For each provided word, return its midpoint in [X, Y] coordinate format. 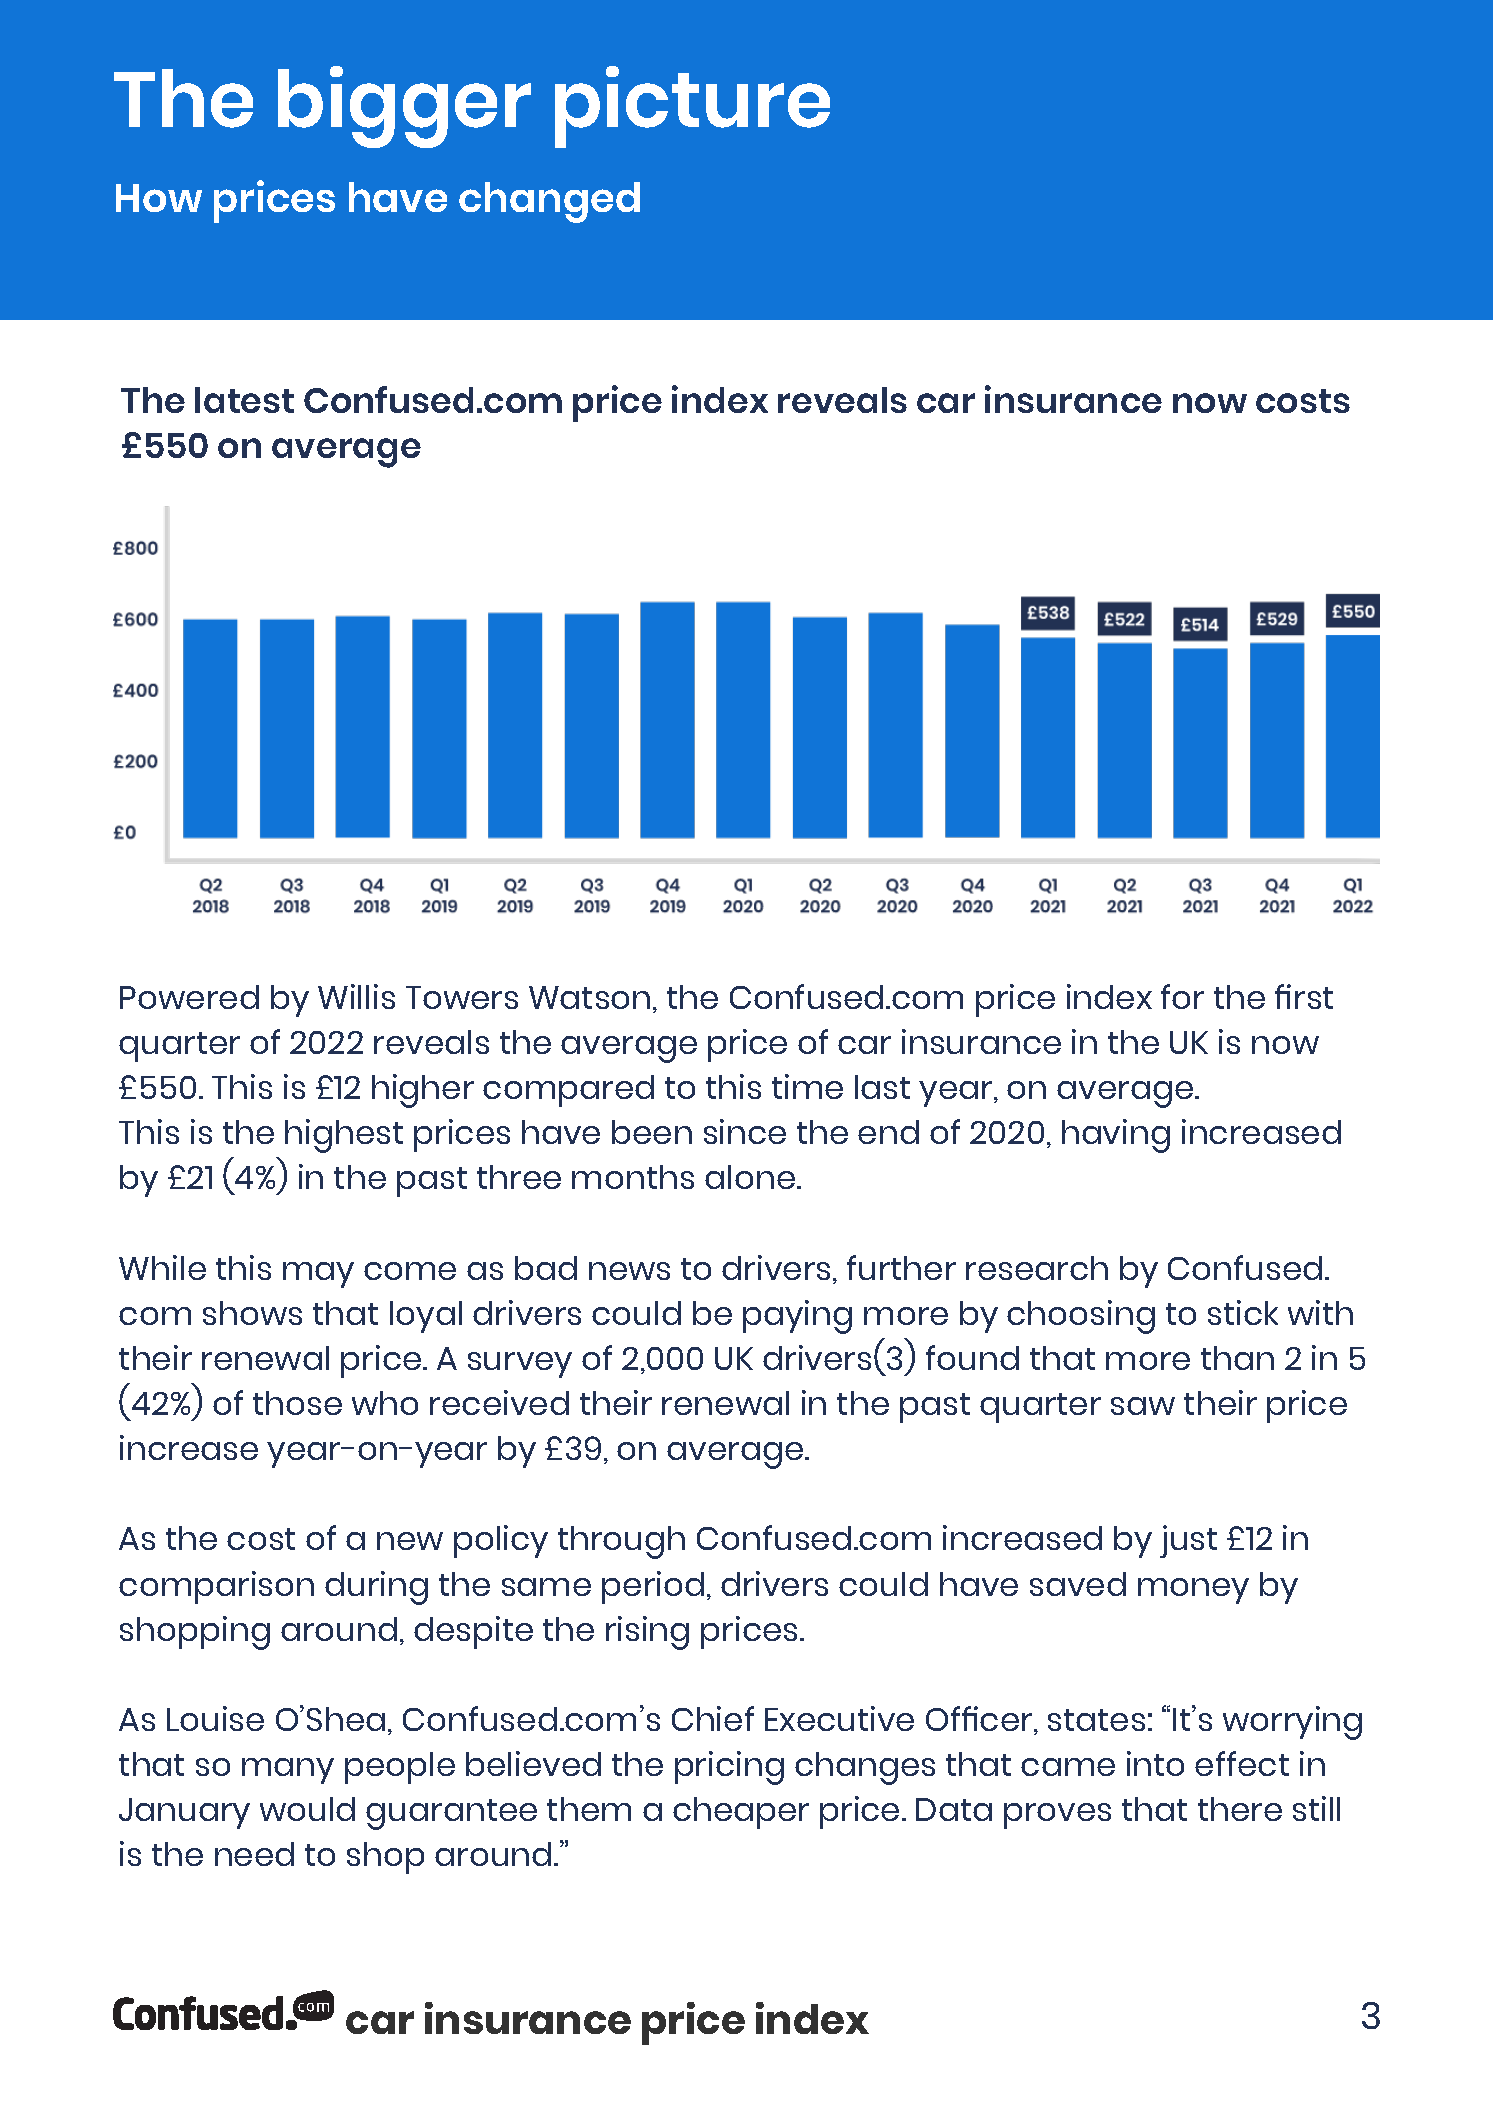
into [1155, 1763]
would [307, 1809]
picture [692, 107]
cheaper [741, 1813]
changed [549, 202]
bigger [404, 107]
